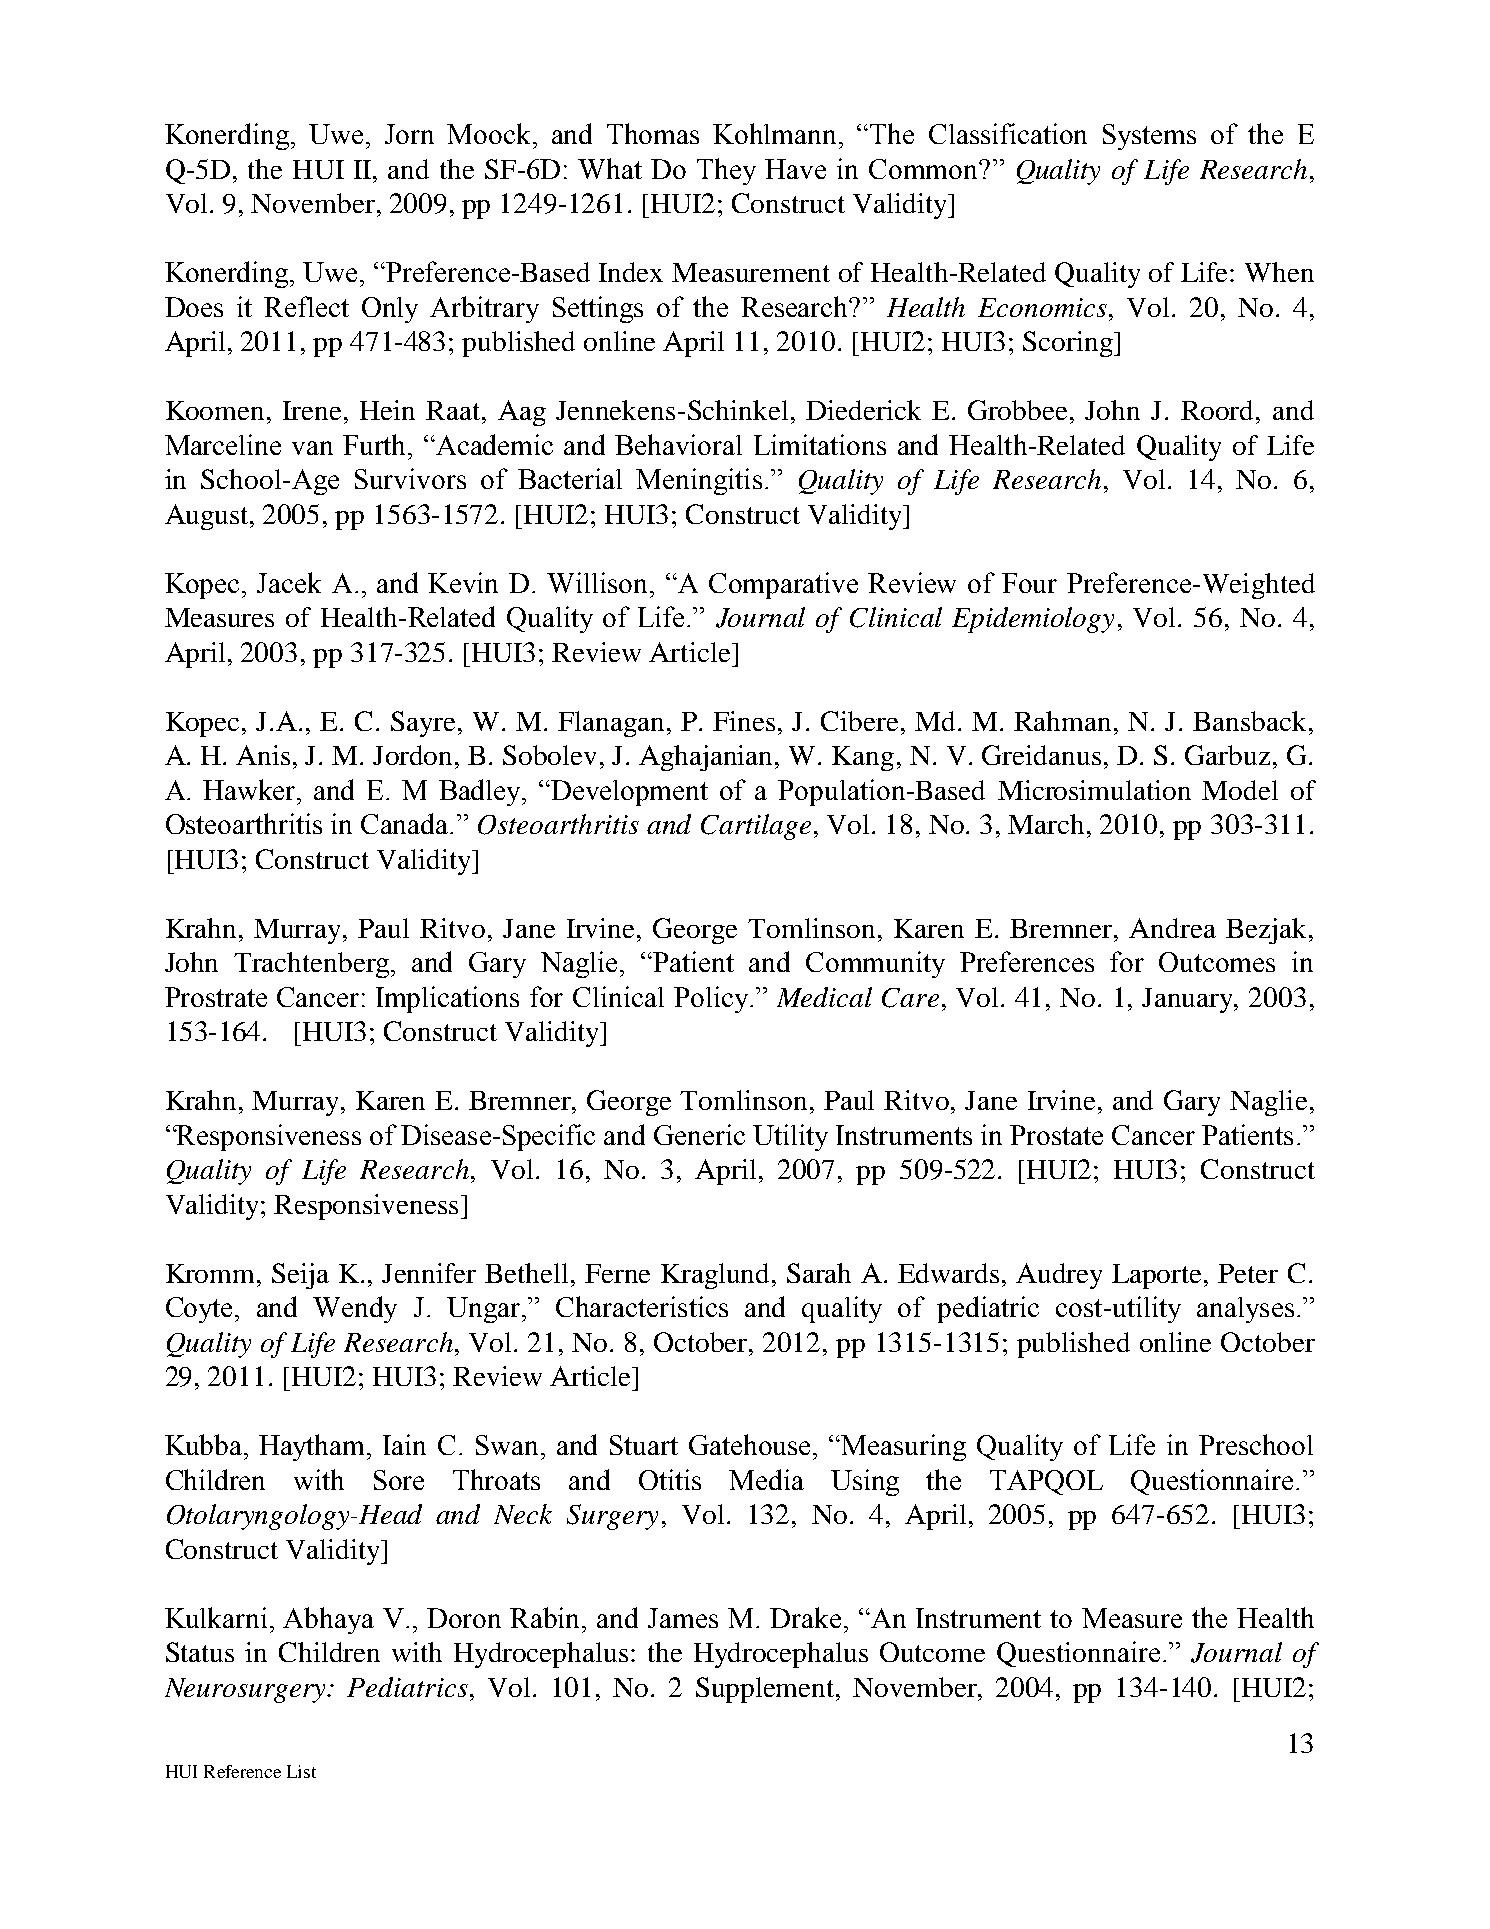 Image resolution: width=1490 pixels, height=1929 pixels. Describe the element at coordinates (1156, 1276) in the image. I see `Laporte` at that location.
